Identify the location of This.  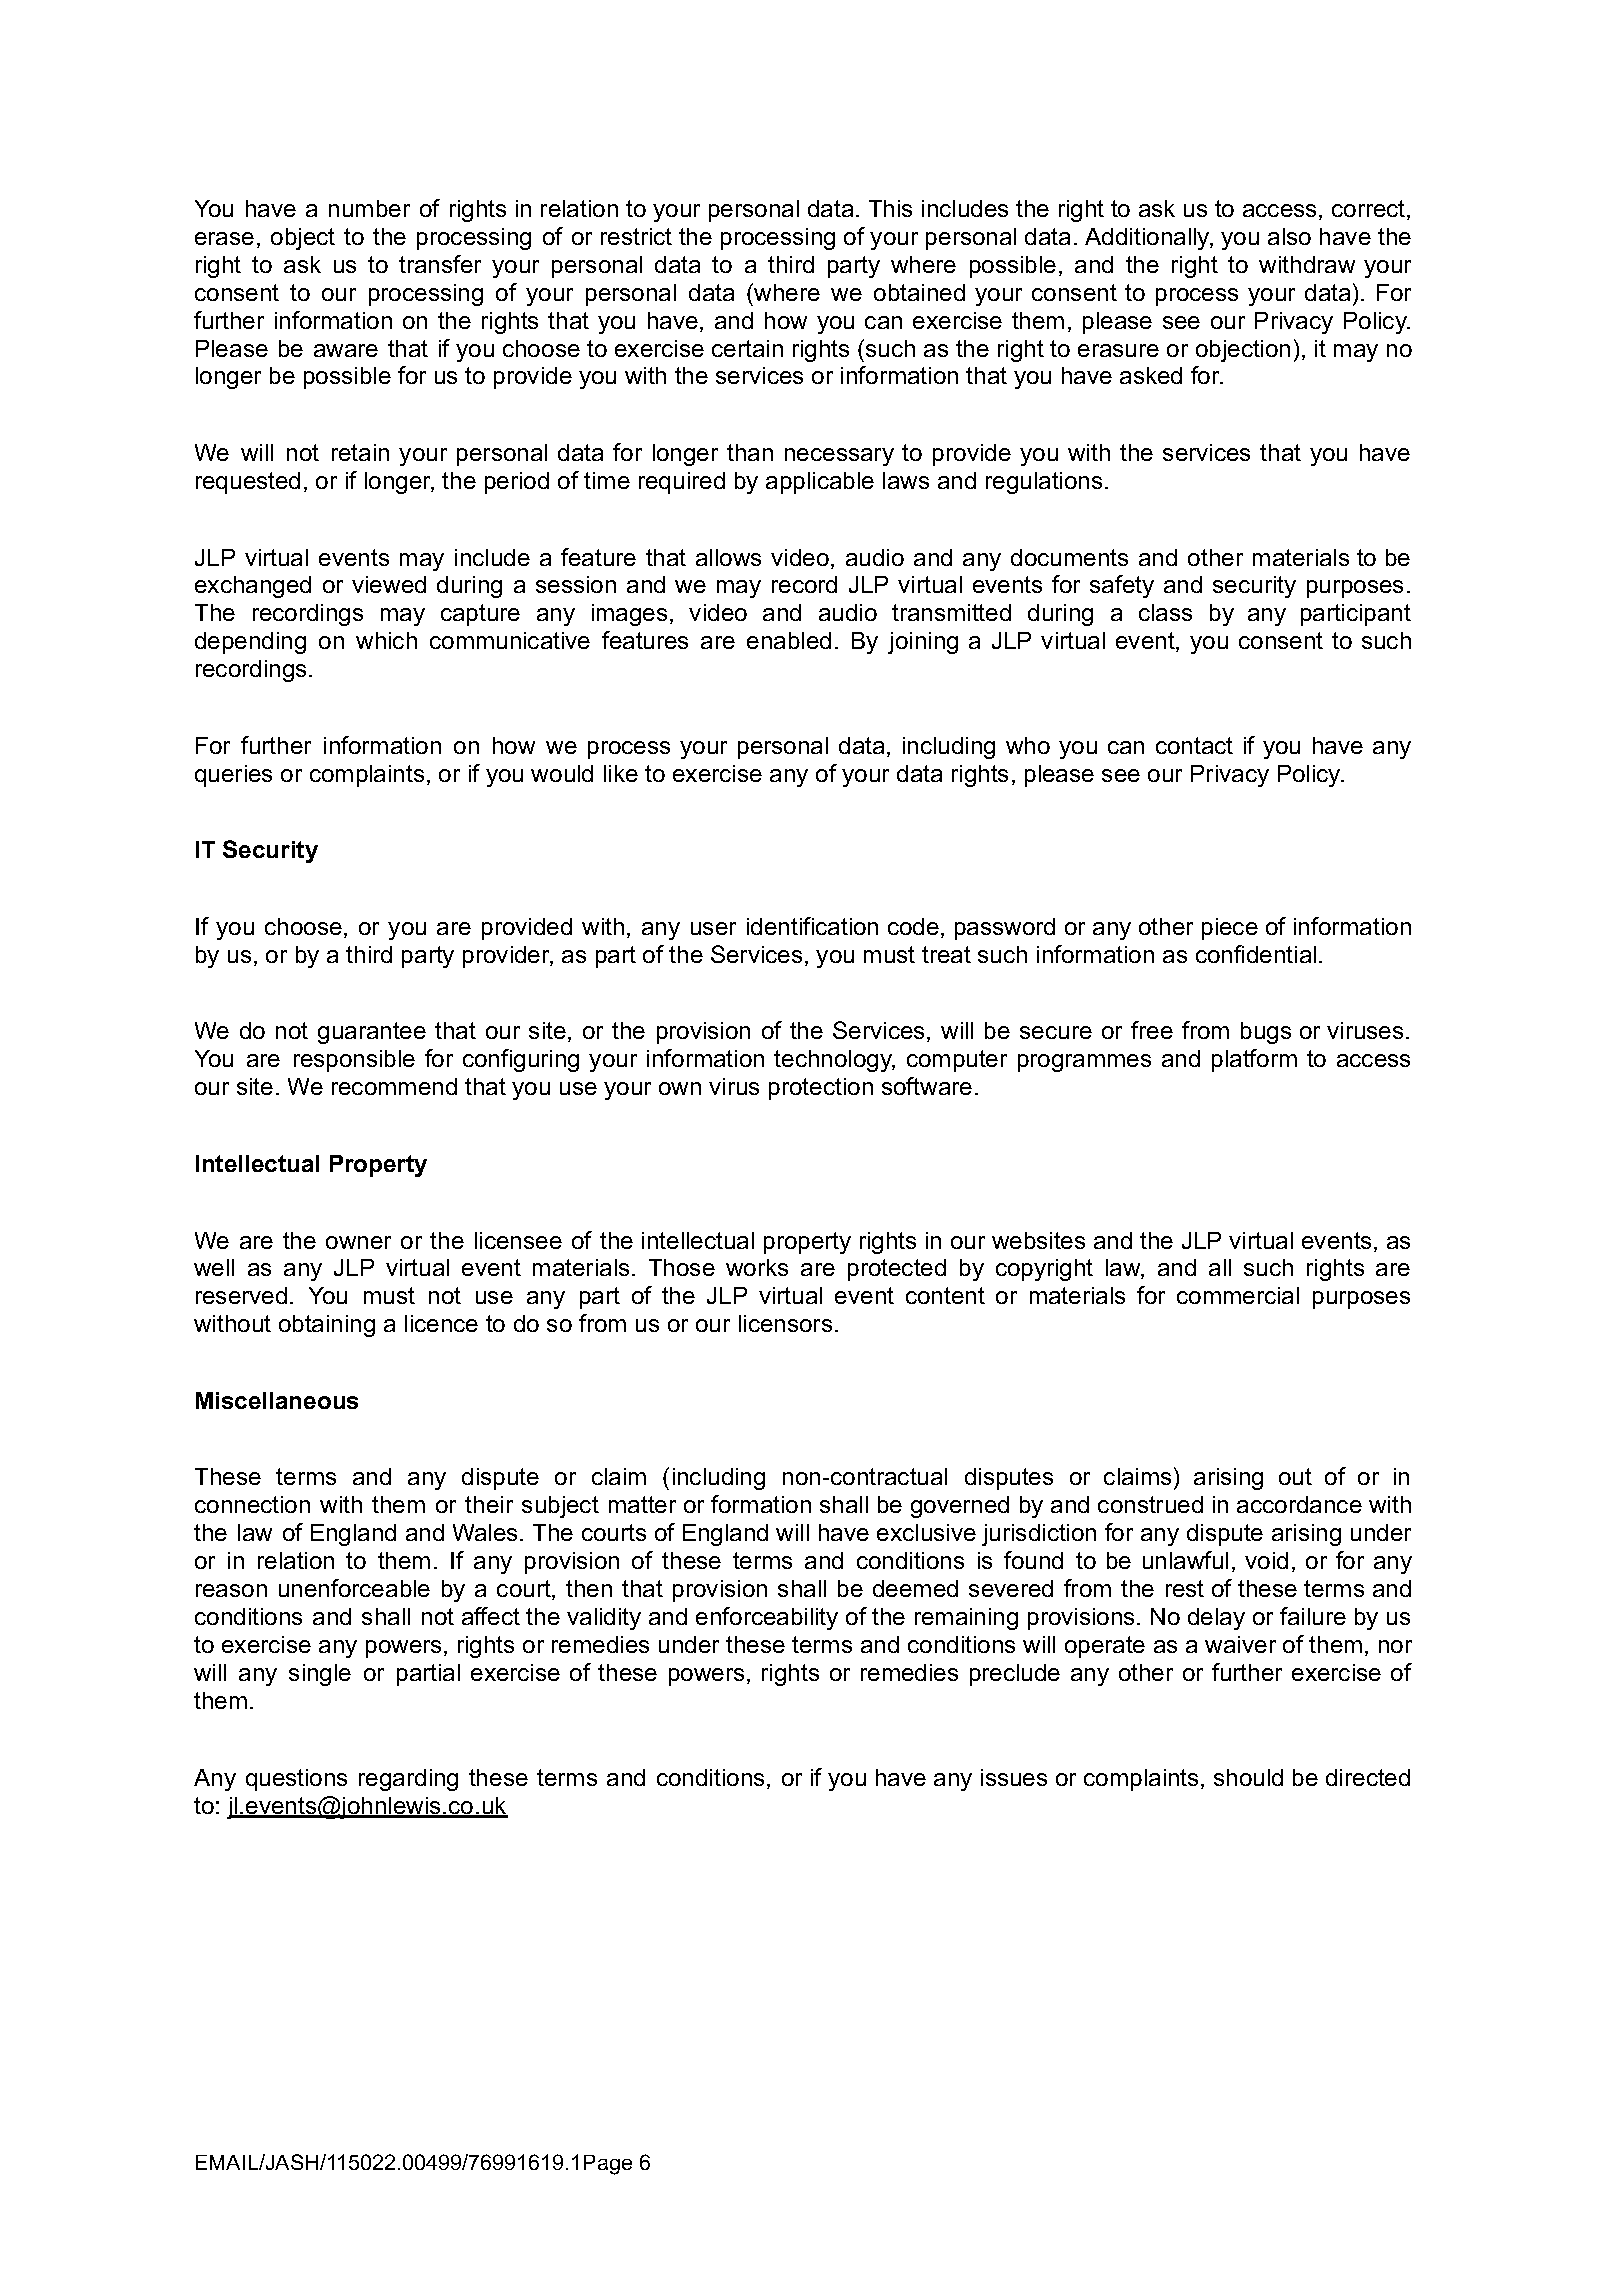
(890, 208).
